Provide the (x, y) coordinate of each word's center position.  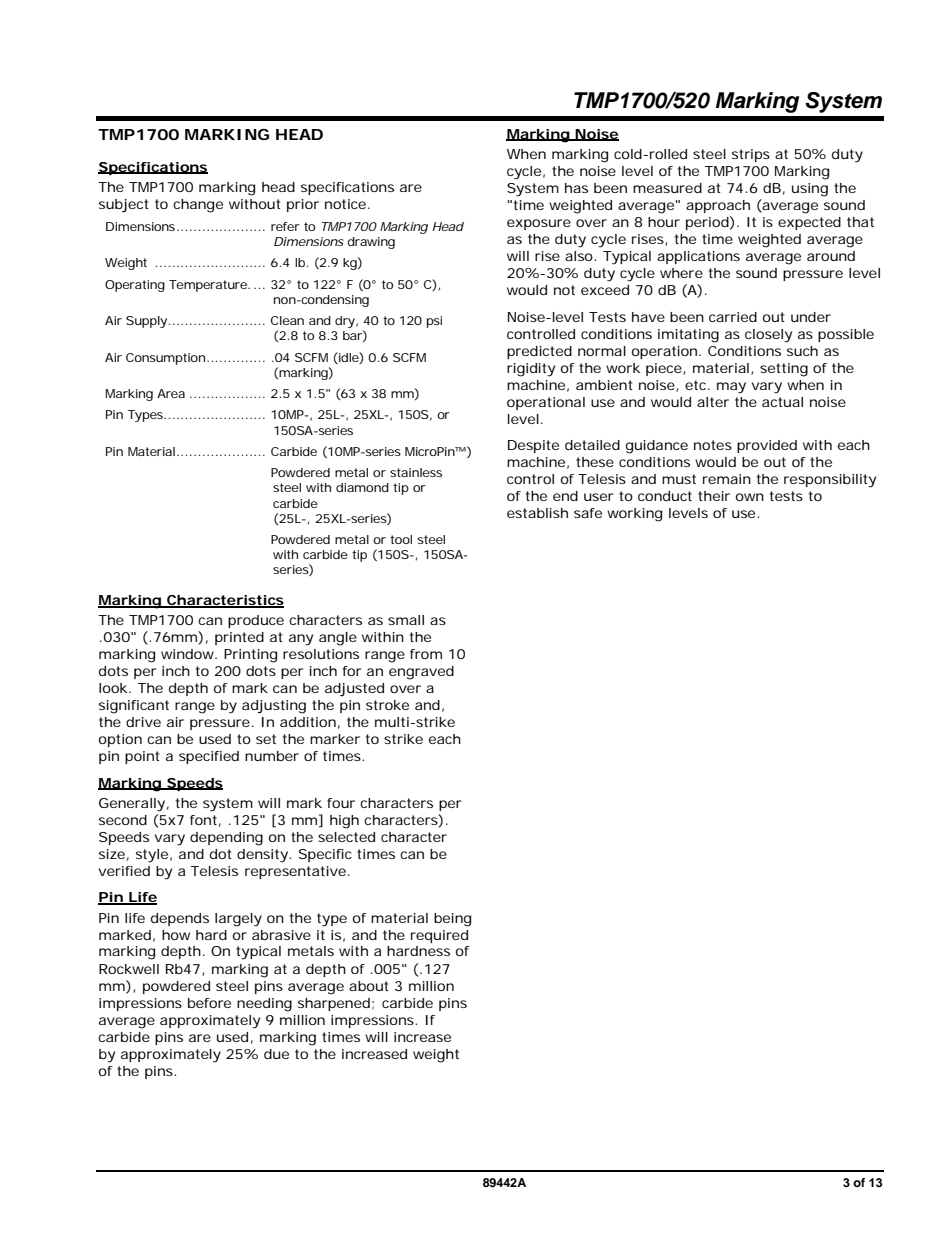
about (369, 986)
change (198, 206)
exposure (539, 224)
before (209, 1003)
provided (767, 446)
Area (171, 393)
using (810, 190)
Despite (533, 446)
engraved (421, 673)
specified (209, 757)
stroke (387, 705)
